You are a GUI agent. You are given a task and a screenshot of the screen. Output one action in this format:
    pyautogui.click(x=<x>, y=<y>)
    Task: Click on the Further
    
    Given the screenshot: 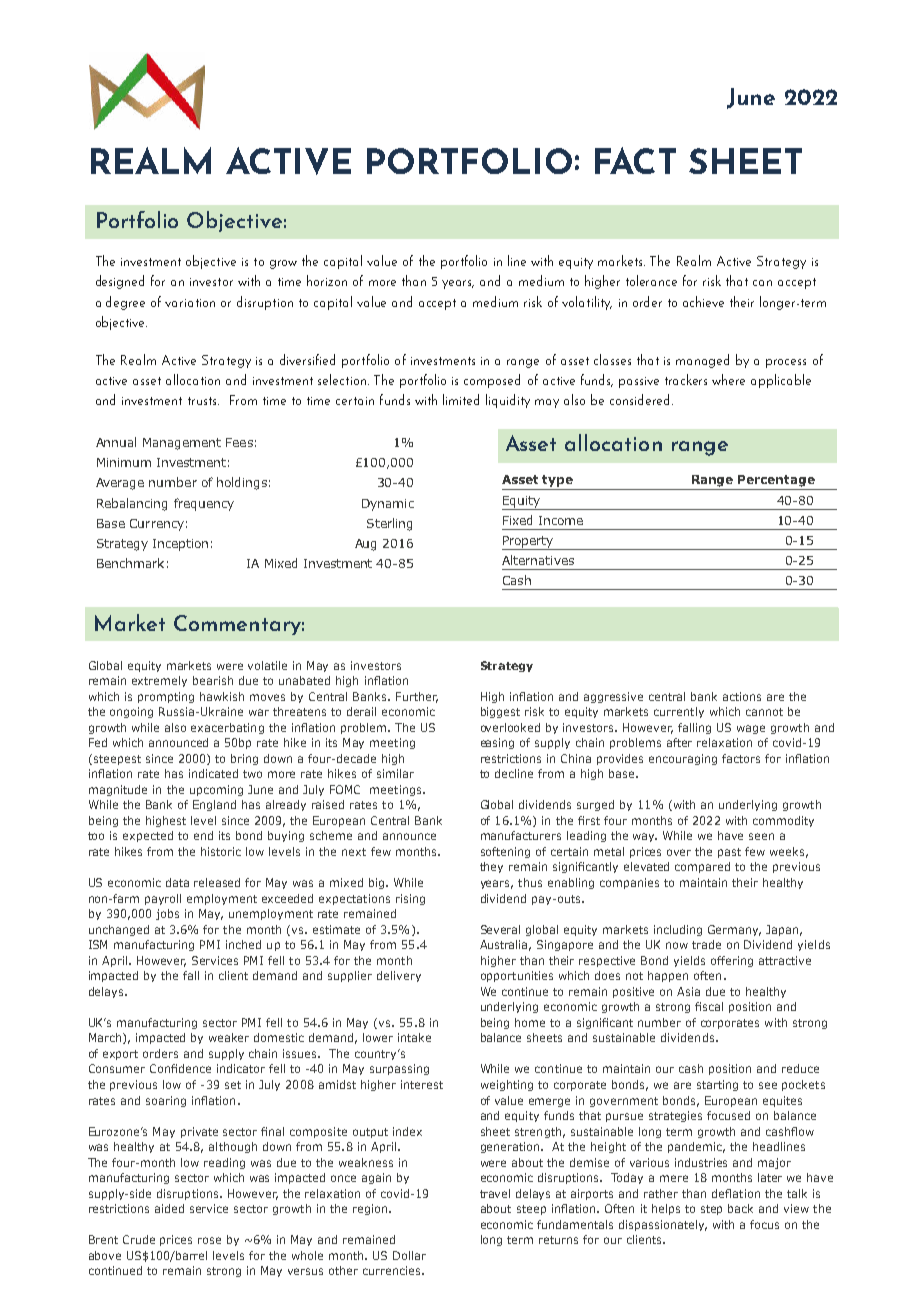 What is the action you would take?
    pyautogui.click(x=417, y=697)
